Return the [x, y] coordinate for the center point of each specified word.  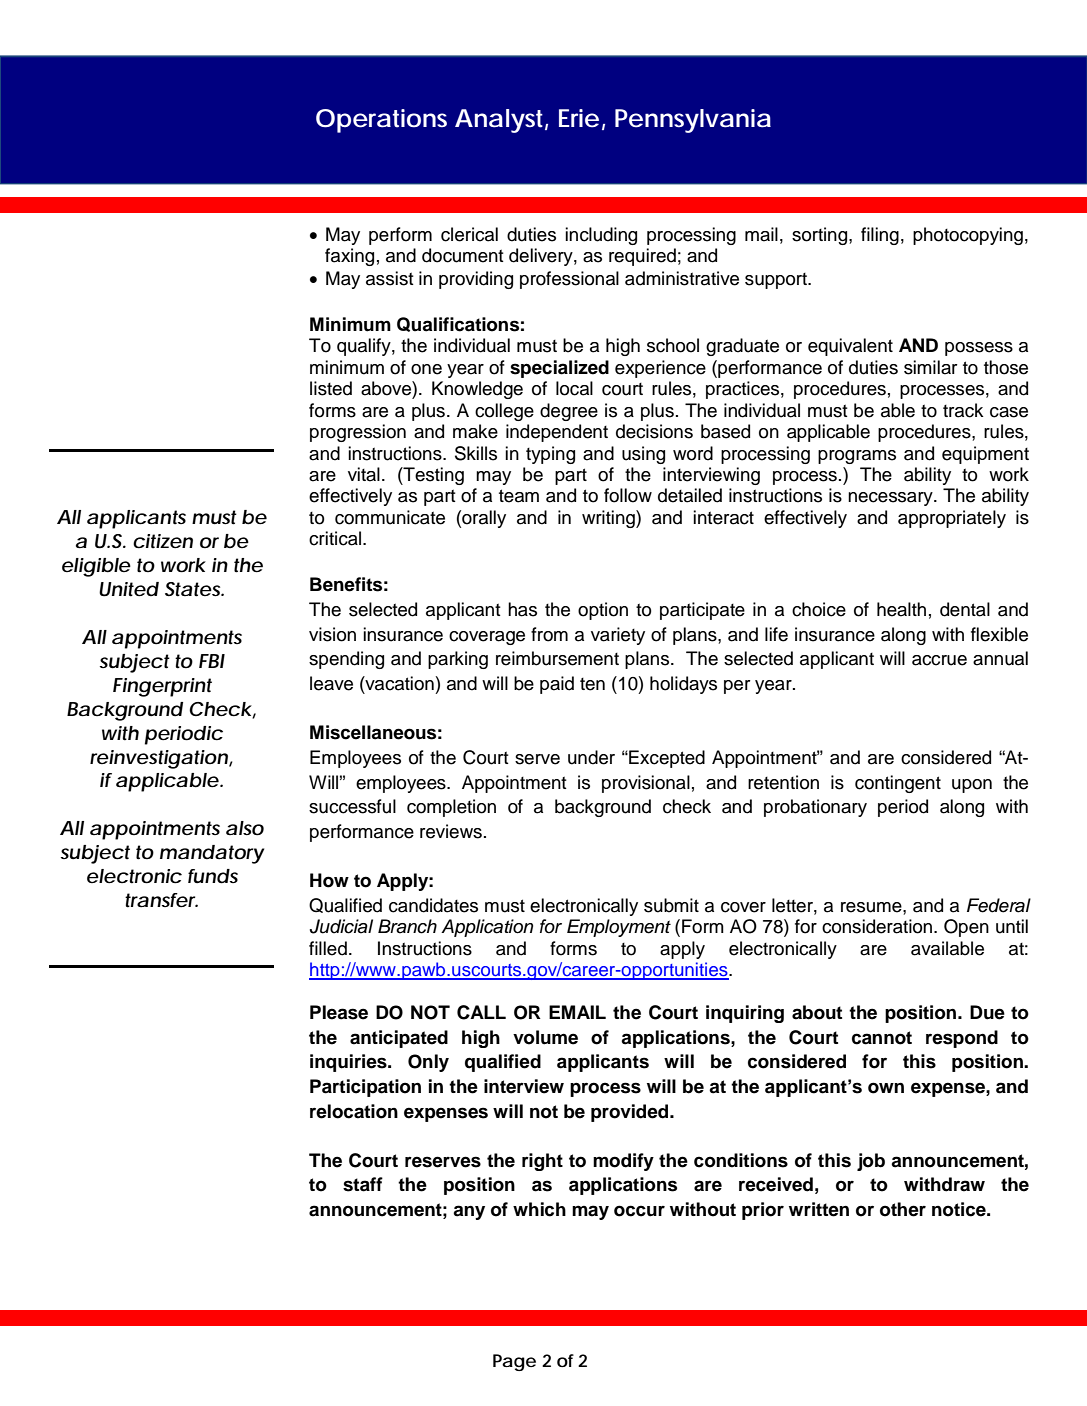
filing [880, 236]
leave [331, 683]
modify [623, 1162]
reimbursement [557, 658]
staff [363, 1184]
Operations [381, 121]
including [601, 236]
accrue [939, 660]
